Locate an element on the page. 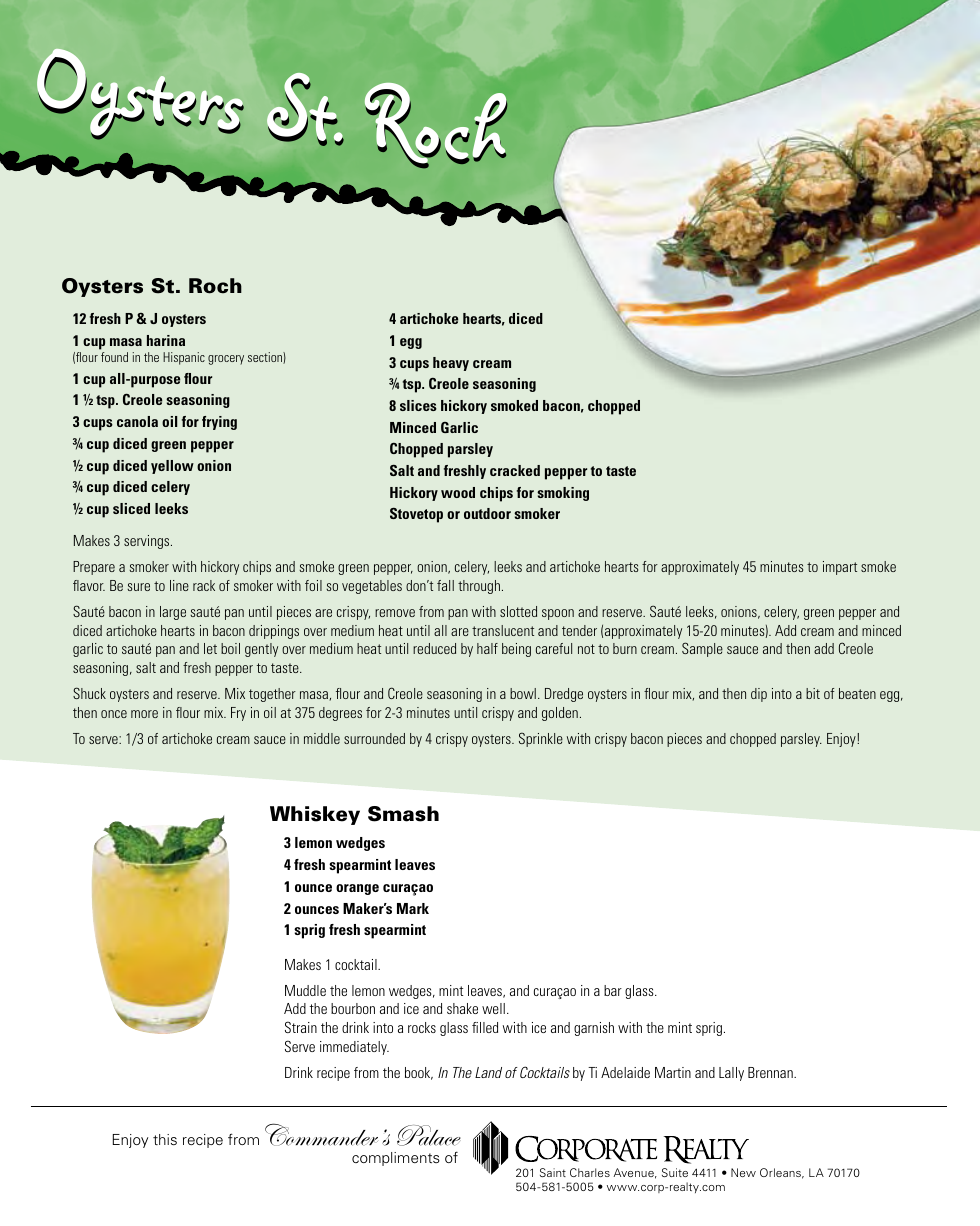 The width and height of the document is (980, 1226). through is located at coordinates (479, 587).
